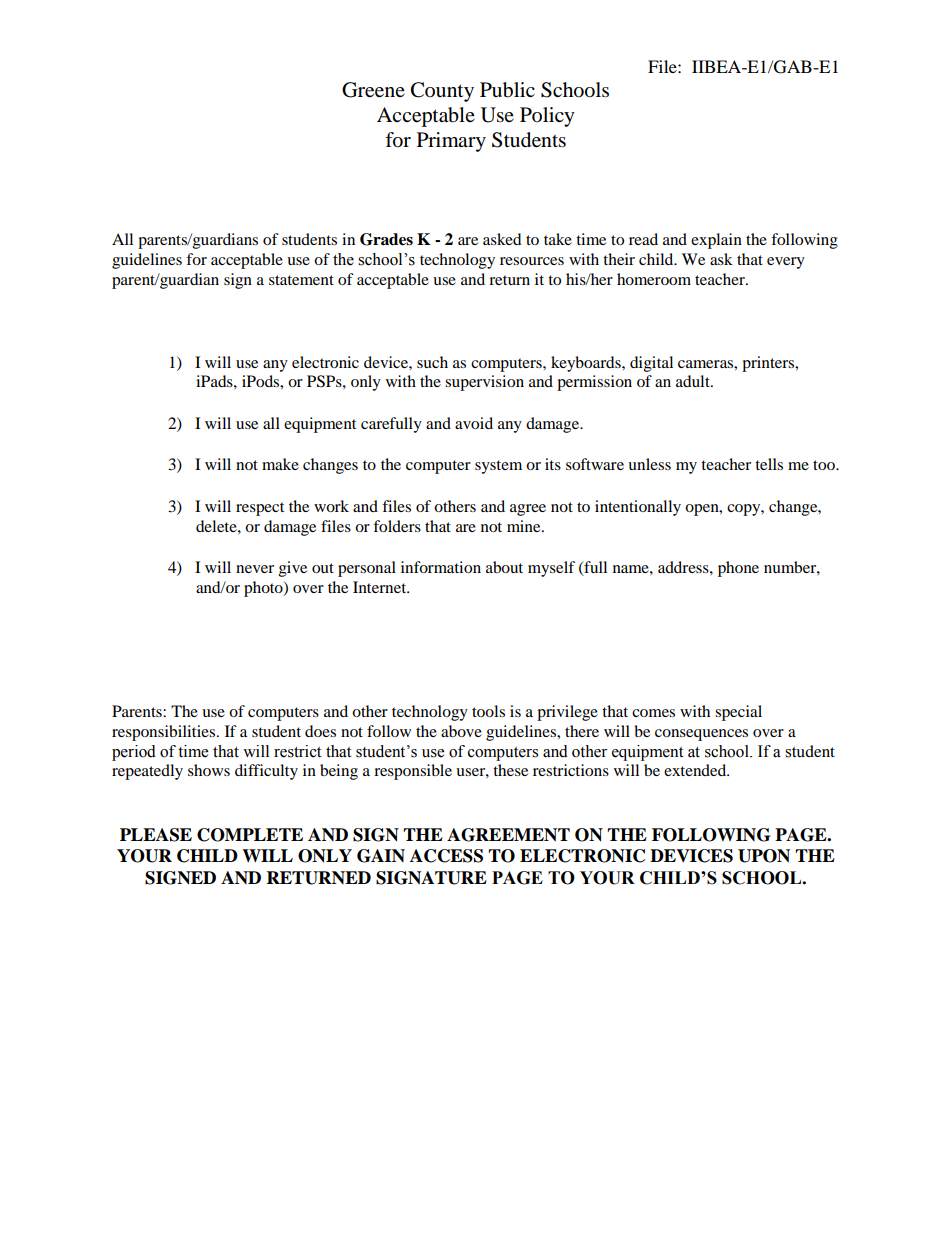  I want to click on homeroom, so click(654, 279).
